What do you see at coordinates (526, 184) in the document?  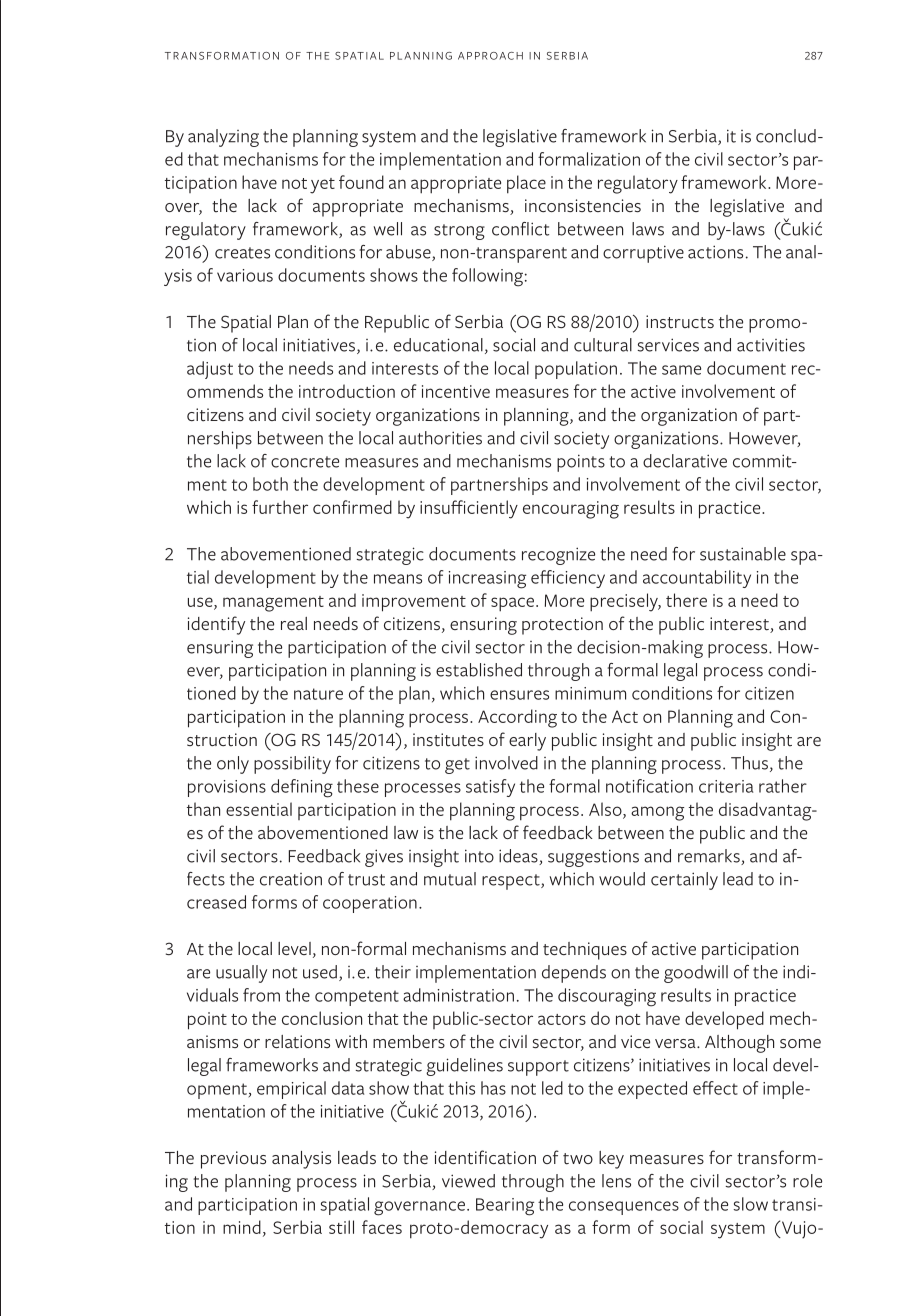 I see `place` at bounding box center [526, 184].
